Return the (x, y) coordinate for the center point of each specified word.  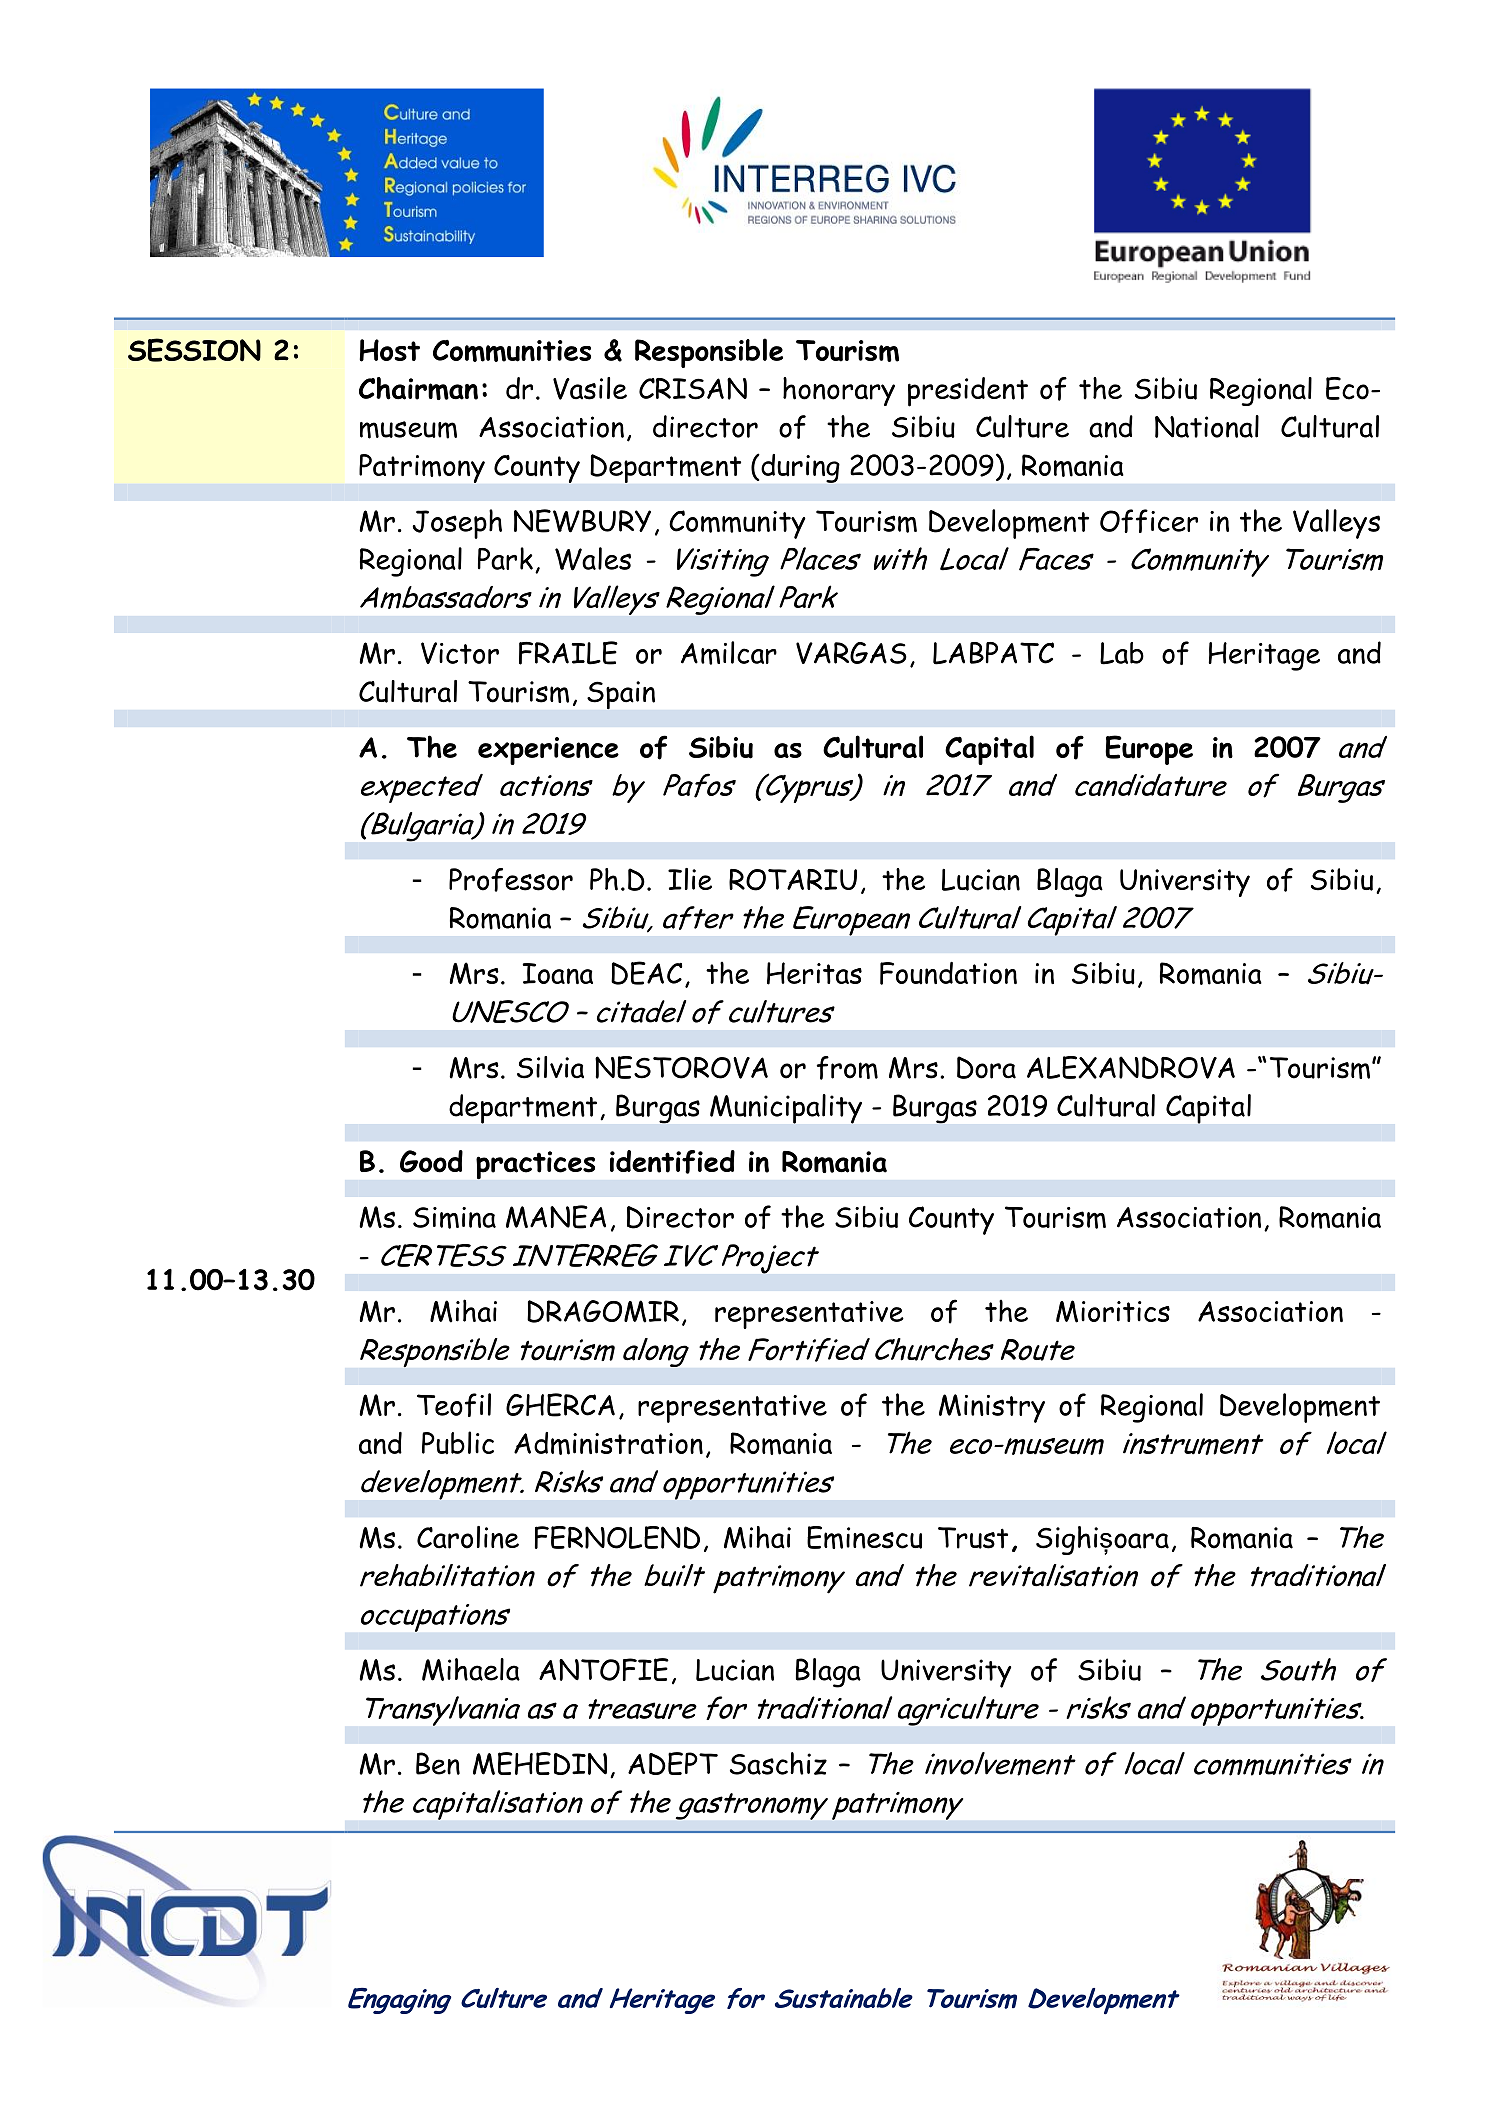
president (968, 392)
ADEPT (673, 1763)
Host (389, 350)
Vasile (590, 388)
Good (431, 1161)
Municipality (786, 1109)
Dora (986, 1067)
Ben (438, 1763)
